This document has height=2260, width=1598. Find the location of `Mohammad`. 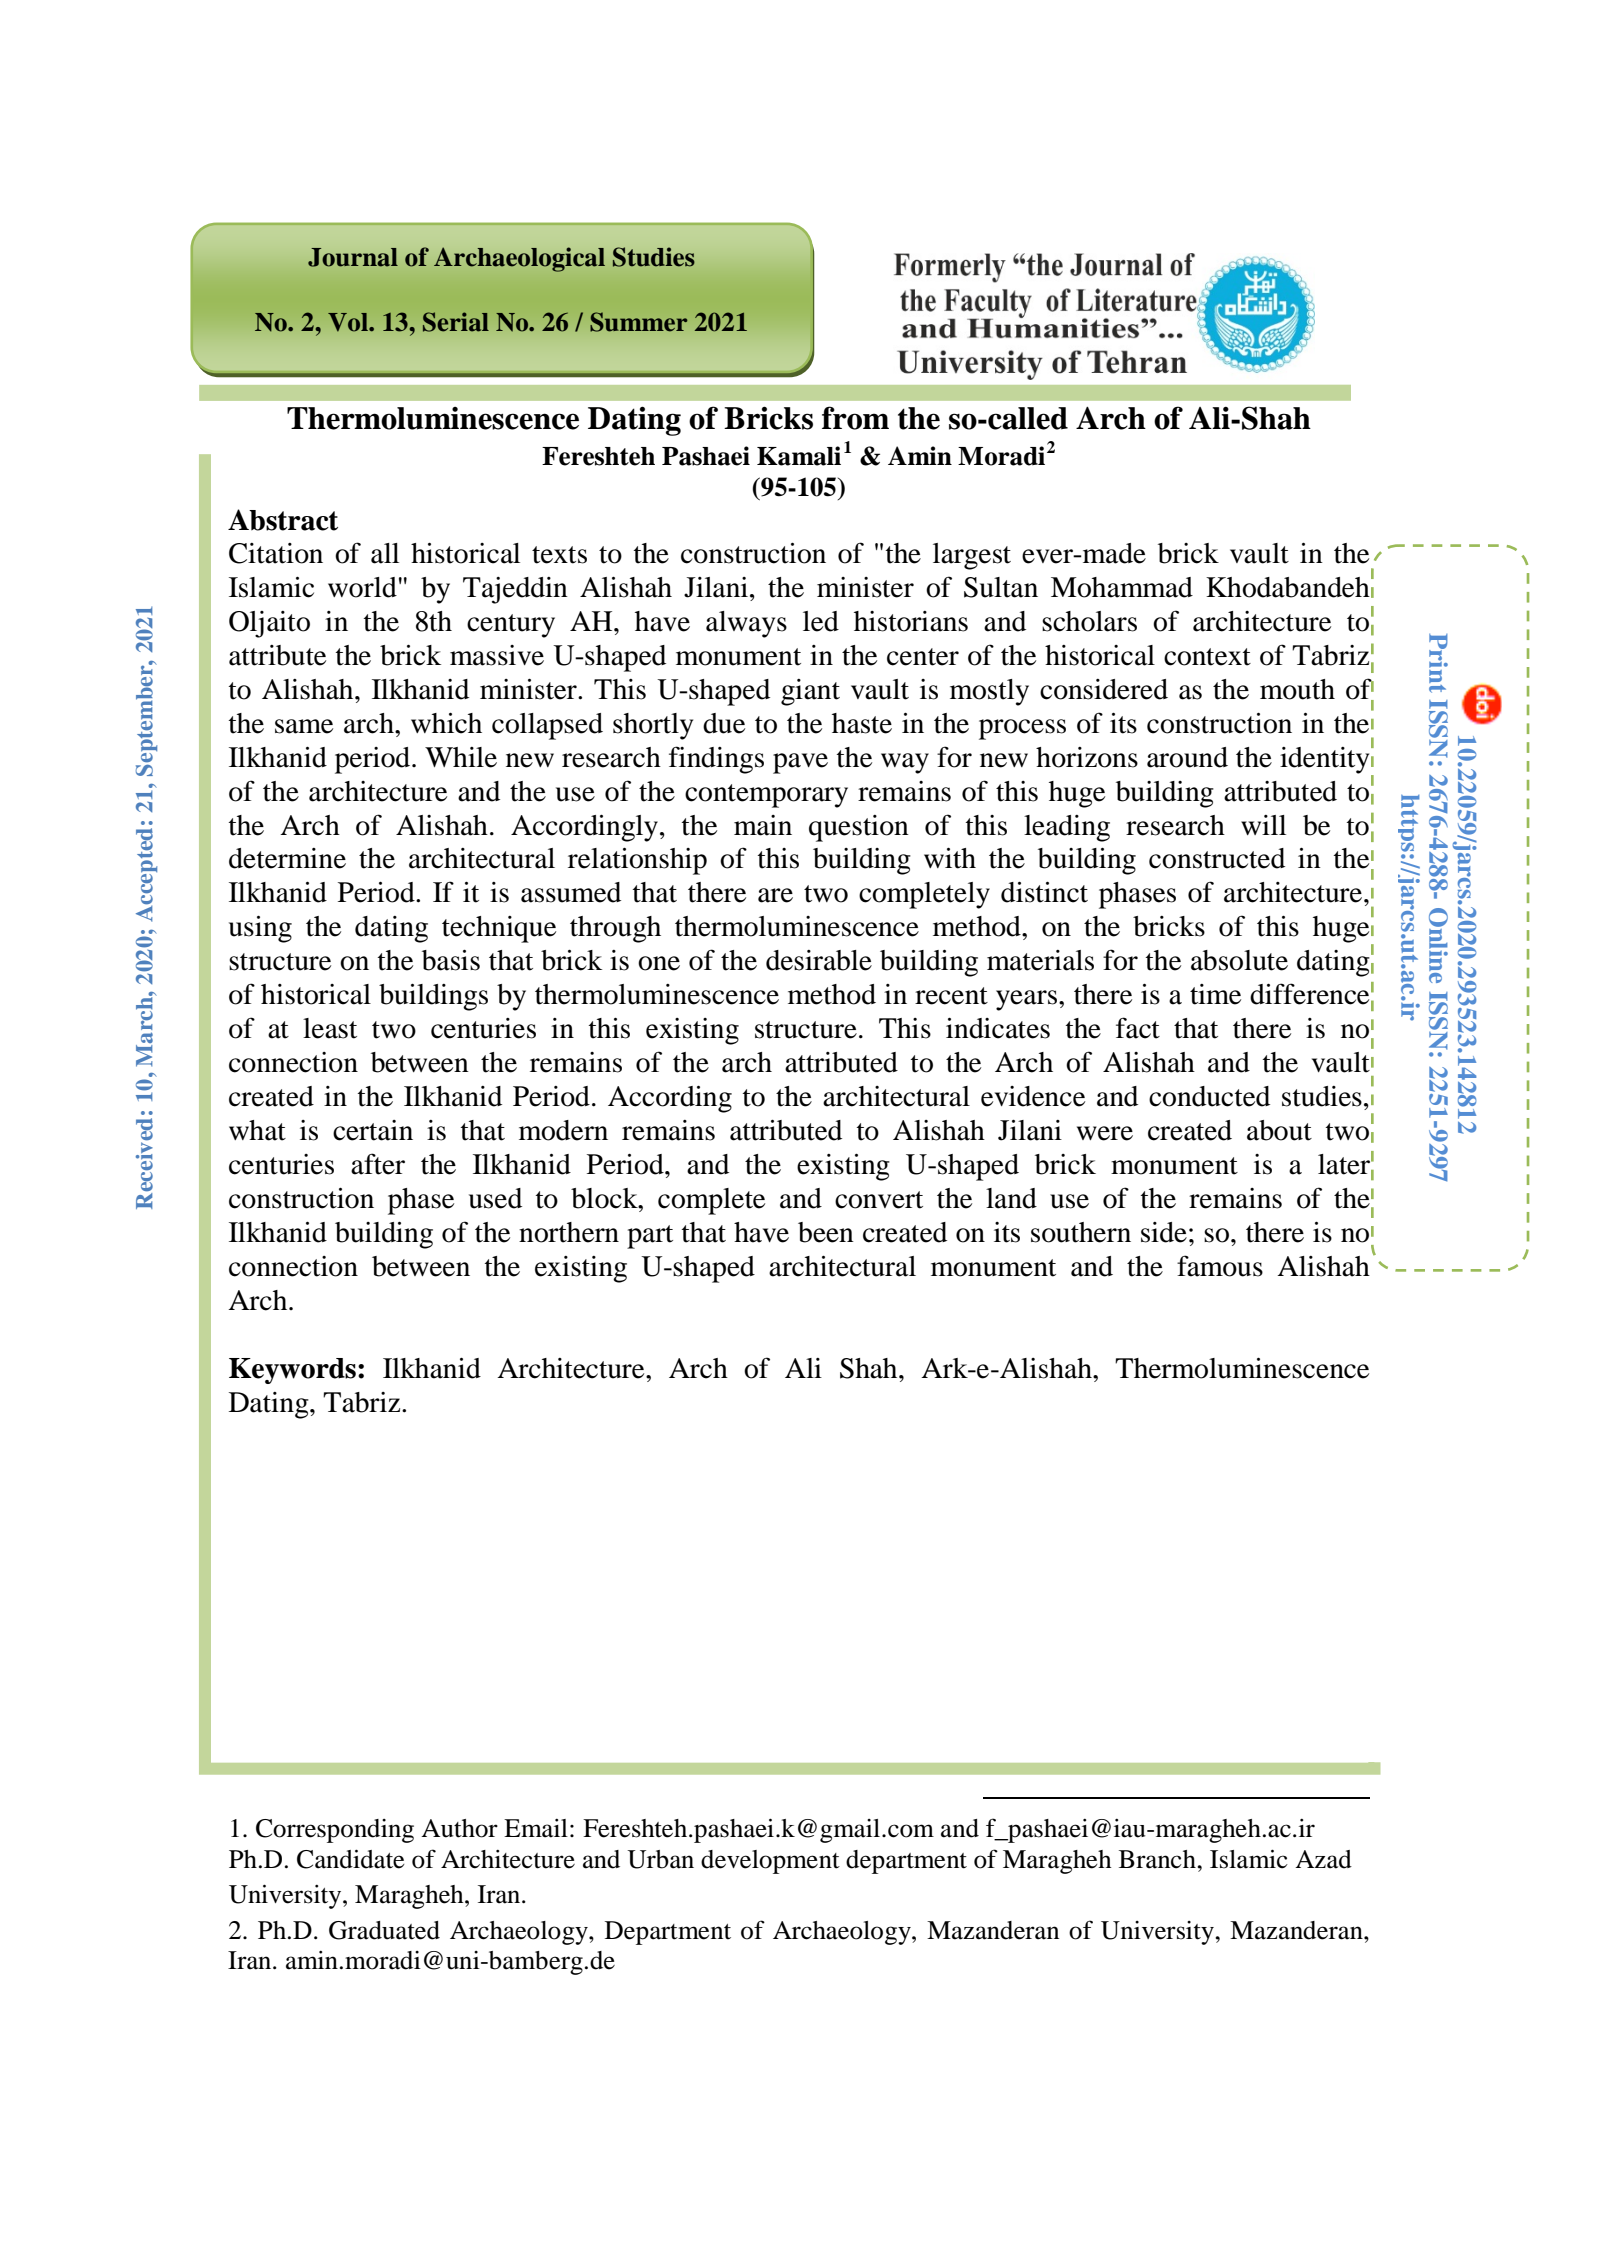

Mohammad is located at coordinates (1122, 587).
